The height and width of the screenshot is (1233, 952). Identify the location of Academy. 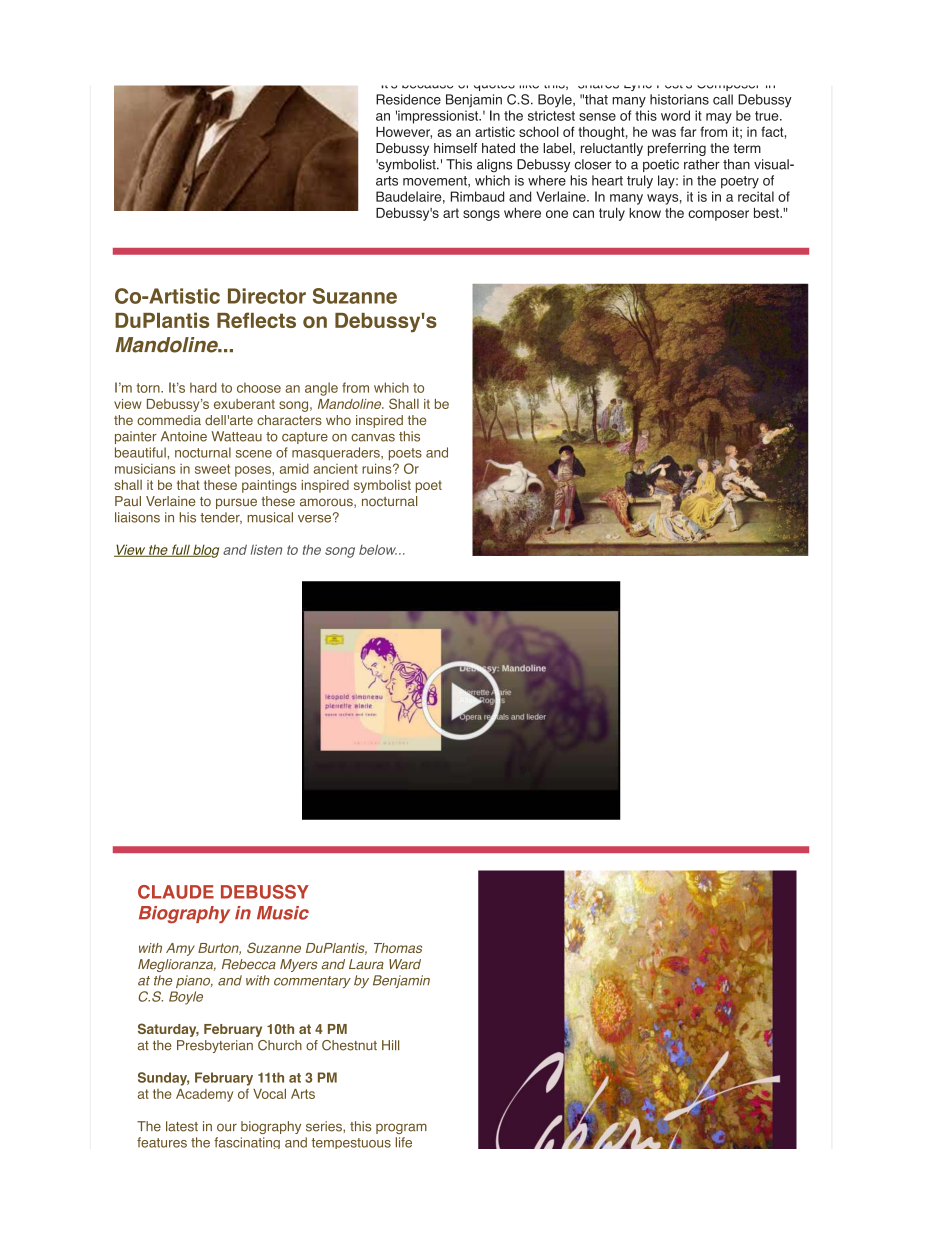
(204, 1095).
